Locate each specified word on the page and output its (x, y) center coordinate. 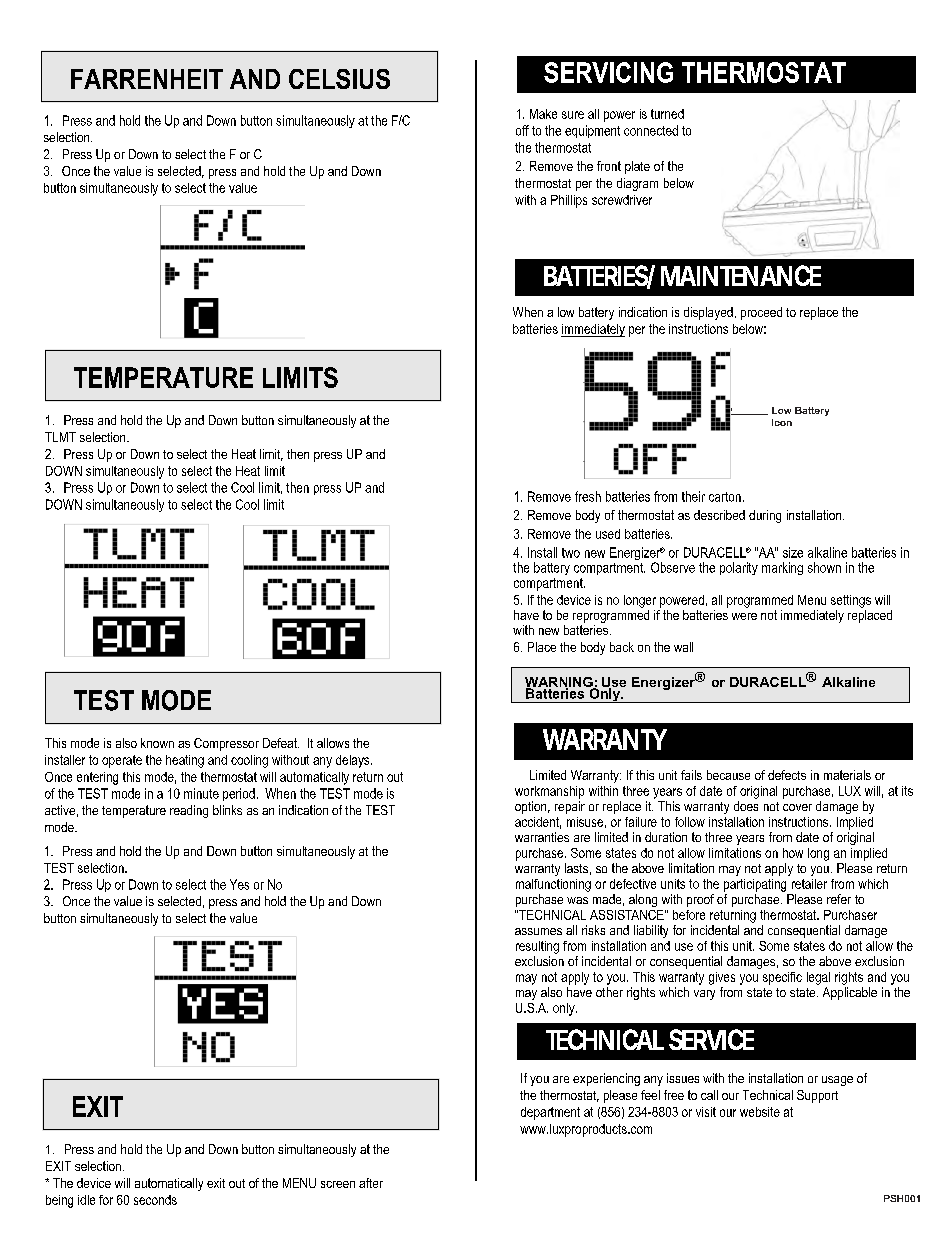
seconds (155, 1200)
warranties (542, 837)
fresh (588, 496)
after (371, 1183)
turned (667, 114)
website (760, 1112)
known (157, 743)
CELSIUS (339, 79)
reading (189, 811)
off (522, 130)
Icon (782, 422)
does (746, 804)
